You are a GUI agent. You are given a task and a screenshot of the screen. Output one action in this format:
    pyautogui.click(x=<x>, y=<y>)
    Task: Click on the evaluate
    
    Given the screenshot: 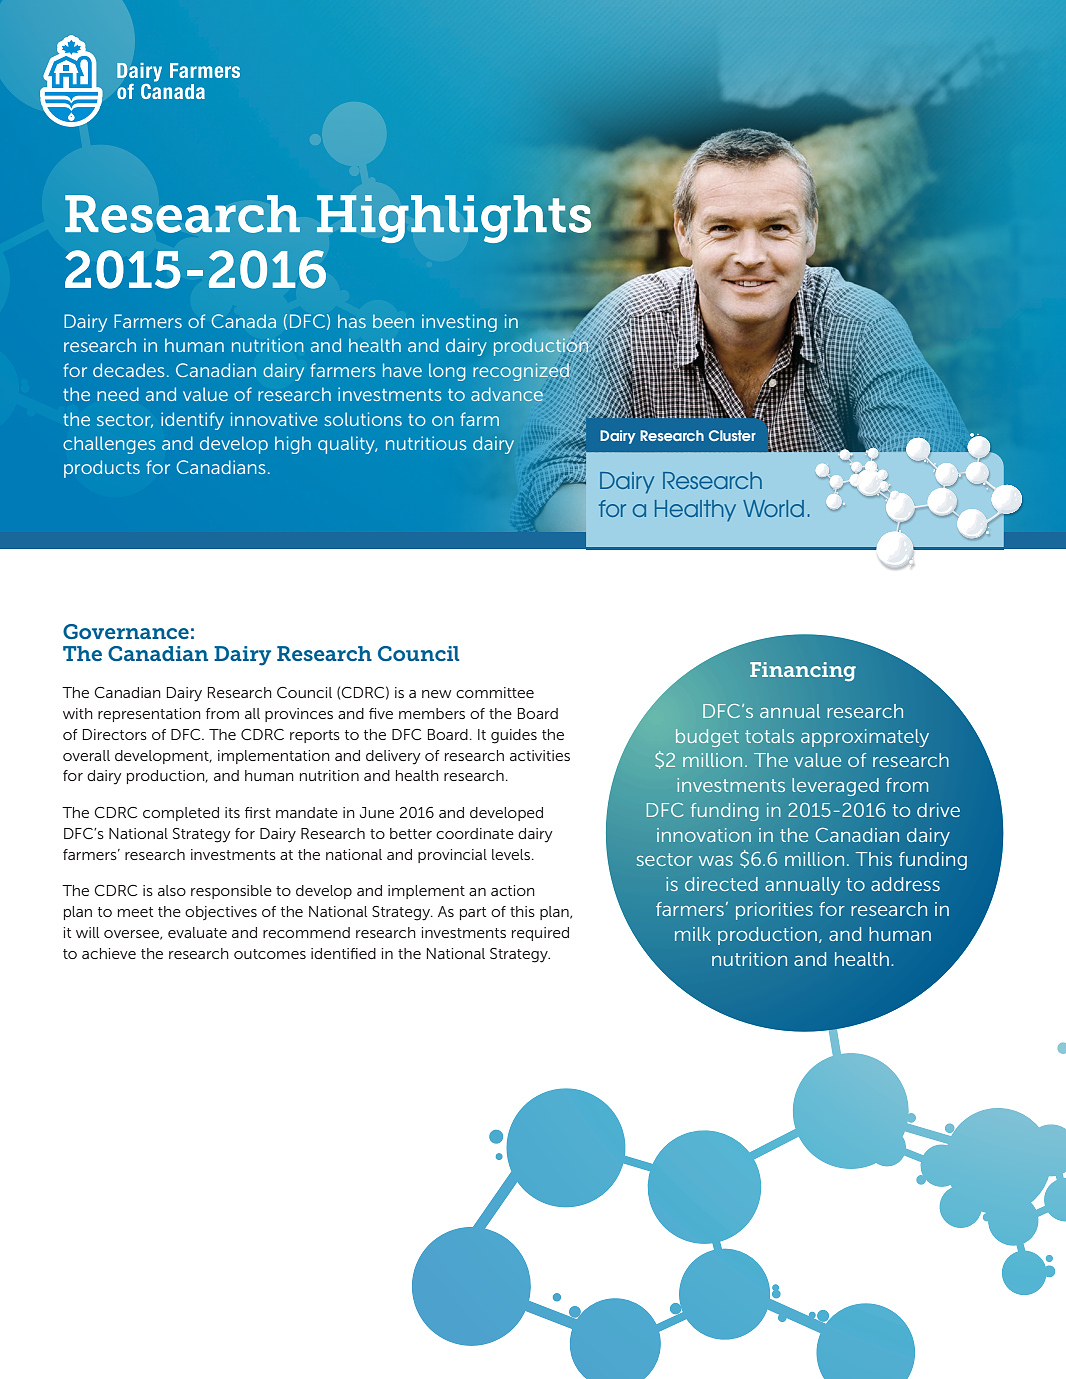 What is the action you would take?
    pyautogui.click(x=197, y=932)
